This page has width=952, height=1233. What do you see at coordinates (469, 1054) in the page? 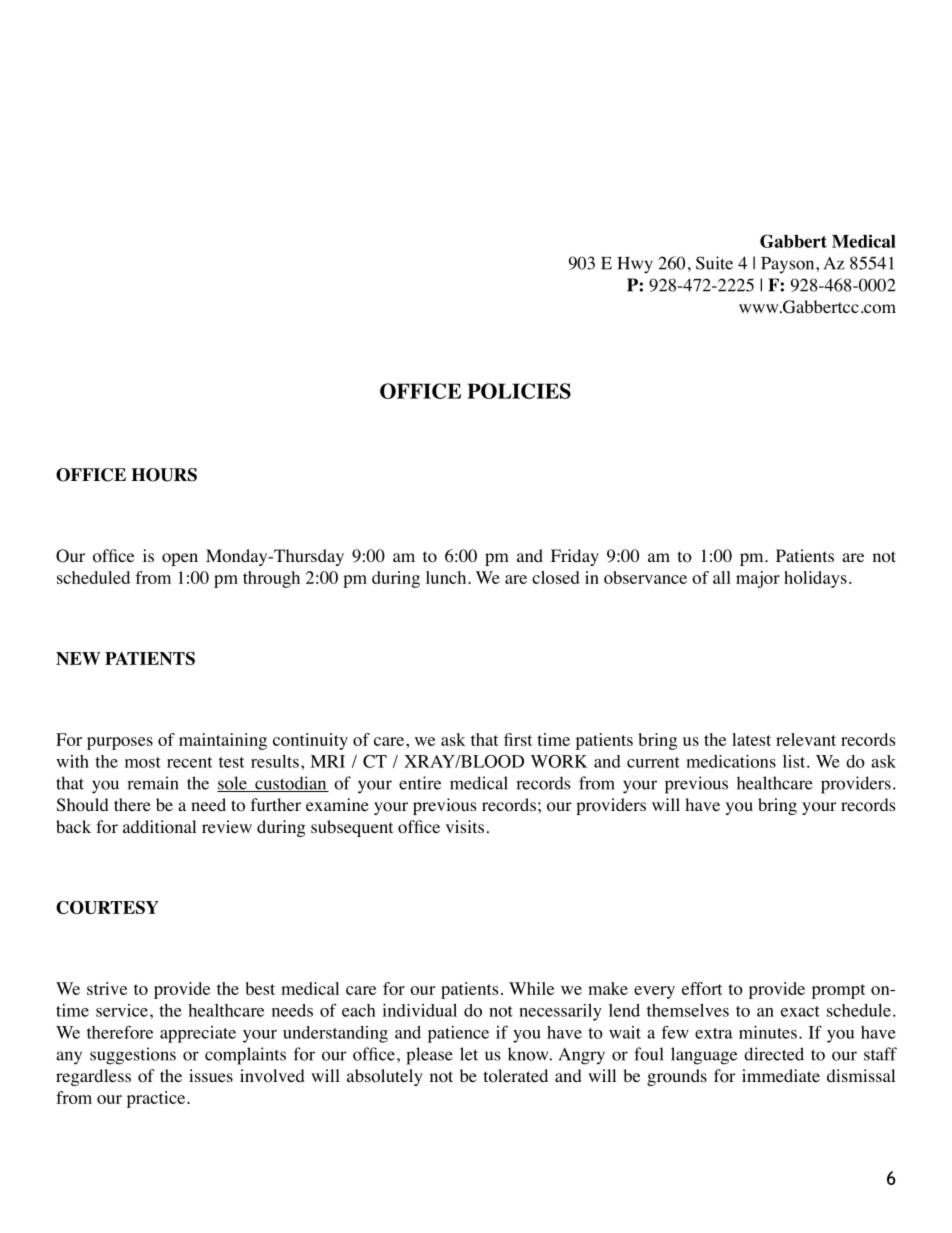
I see `let` at bounding box center [469, 1054].
